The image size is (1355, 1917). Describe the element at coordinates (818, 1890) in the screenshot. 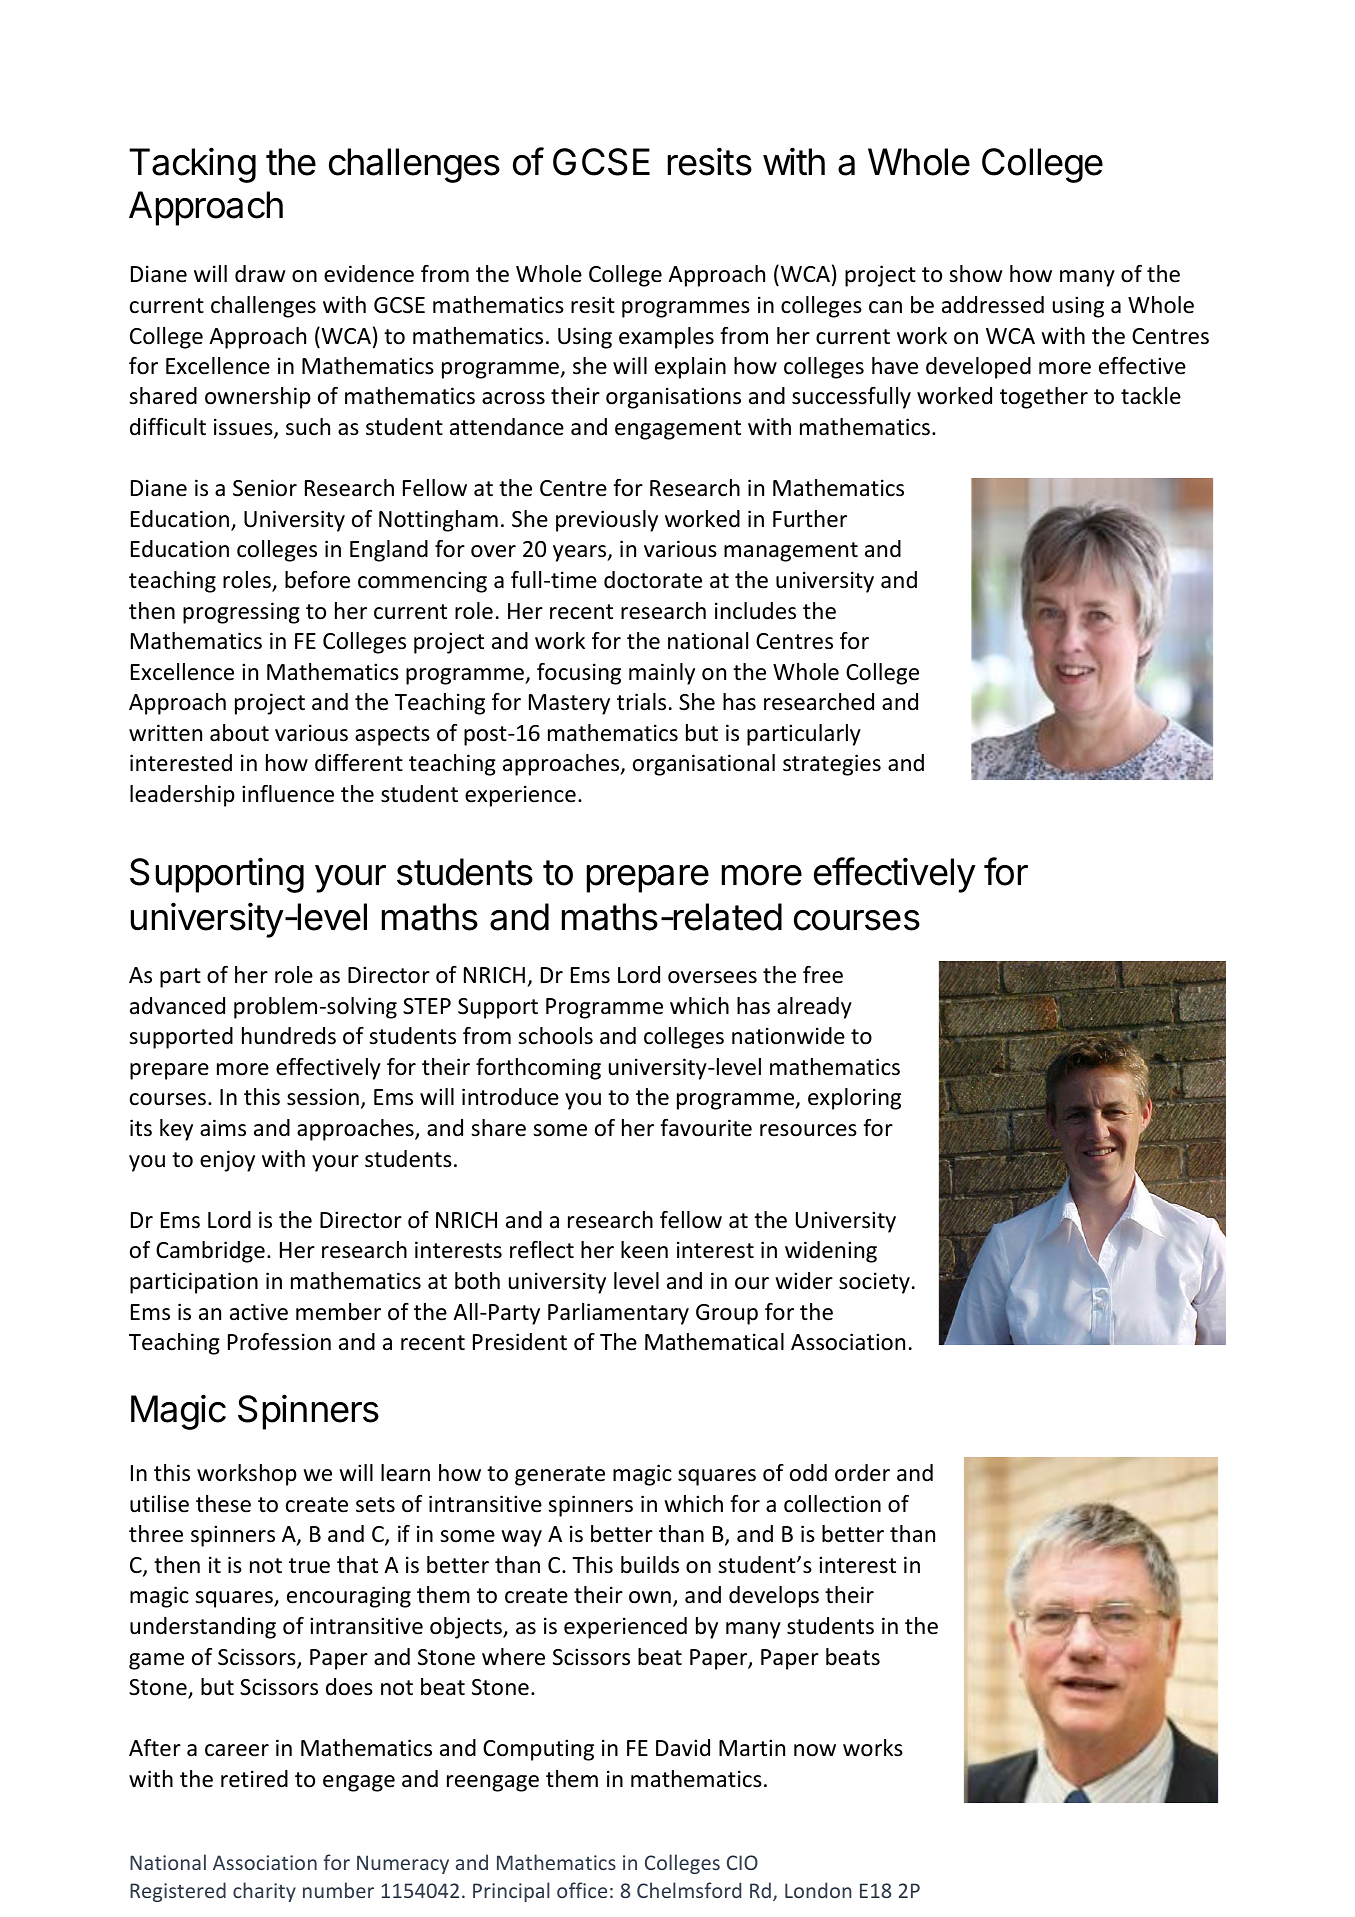

I see `London` at that location.
